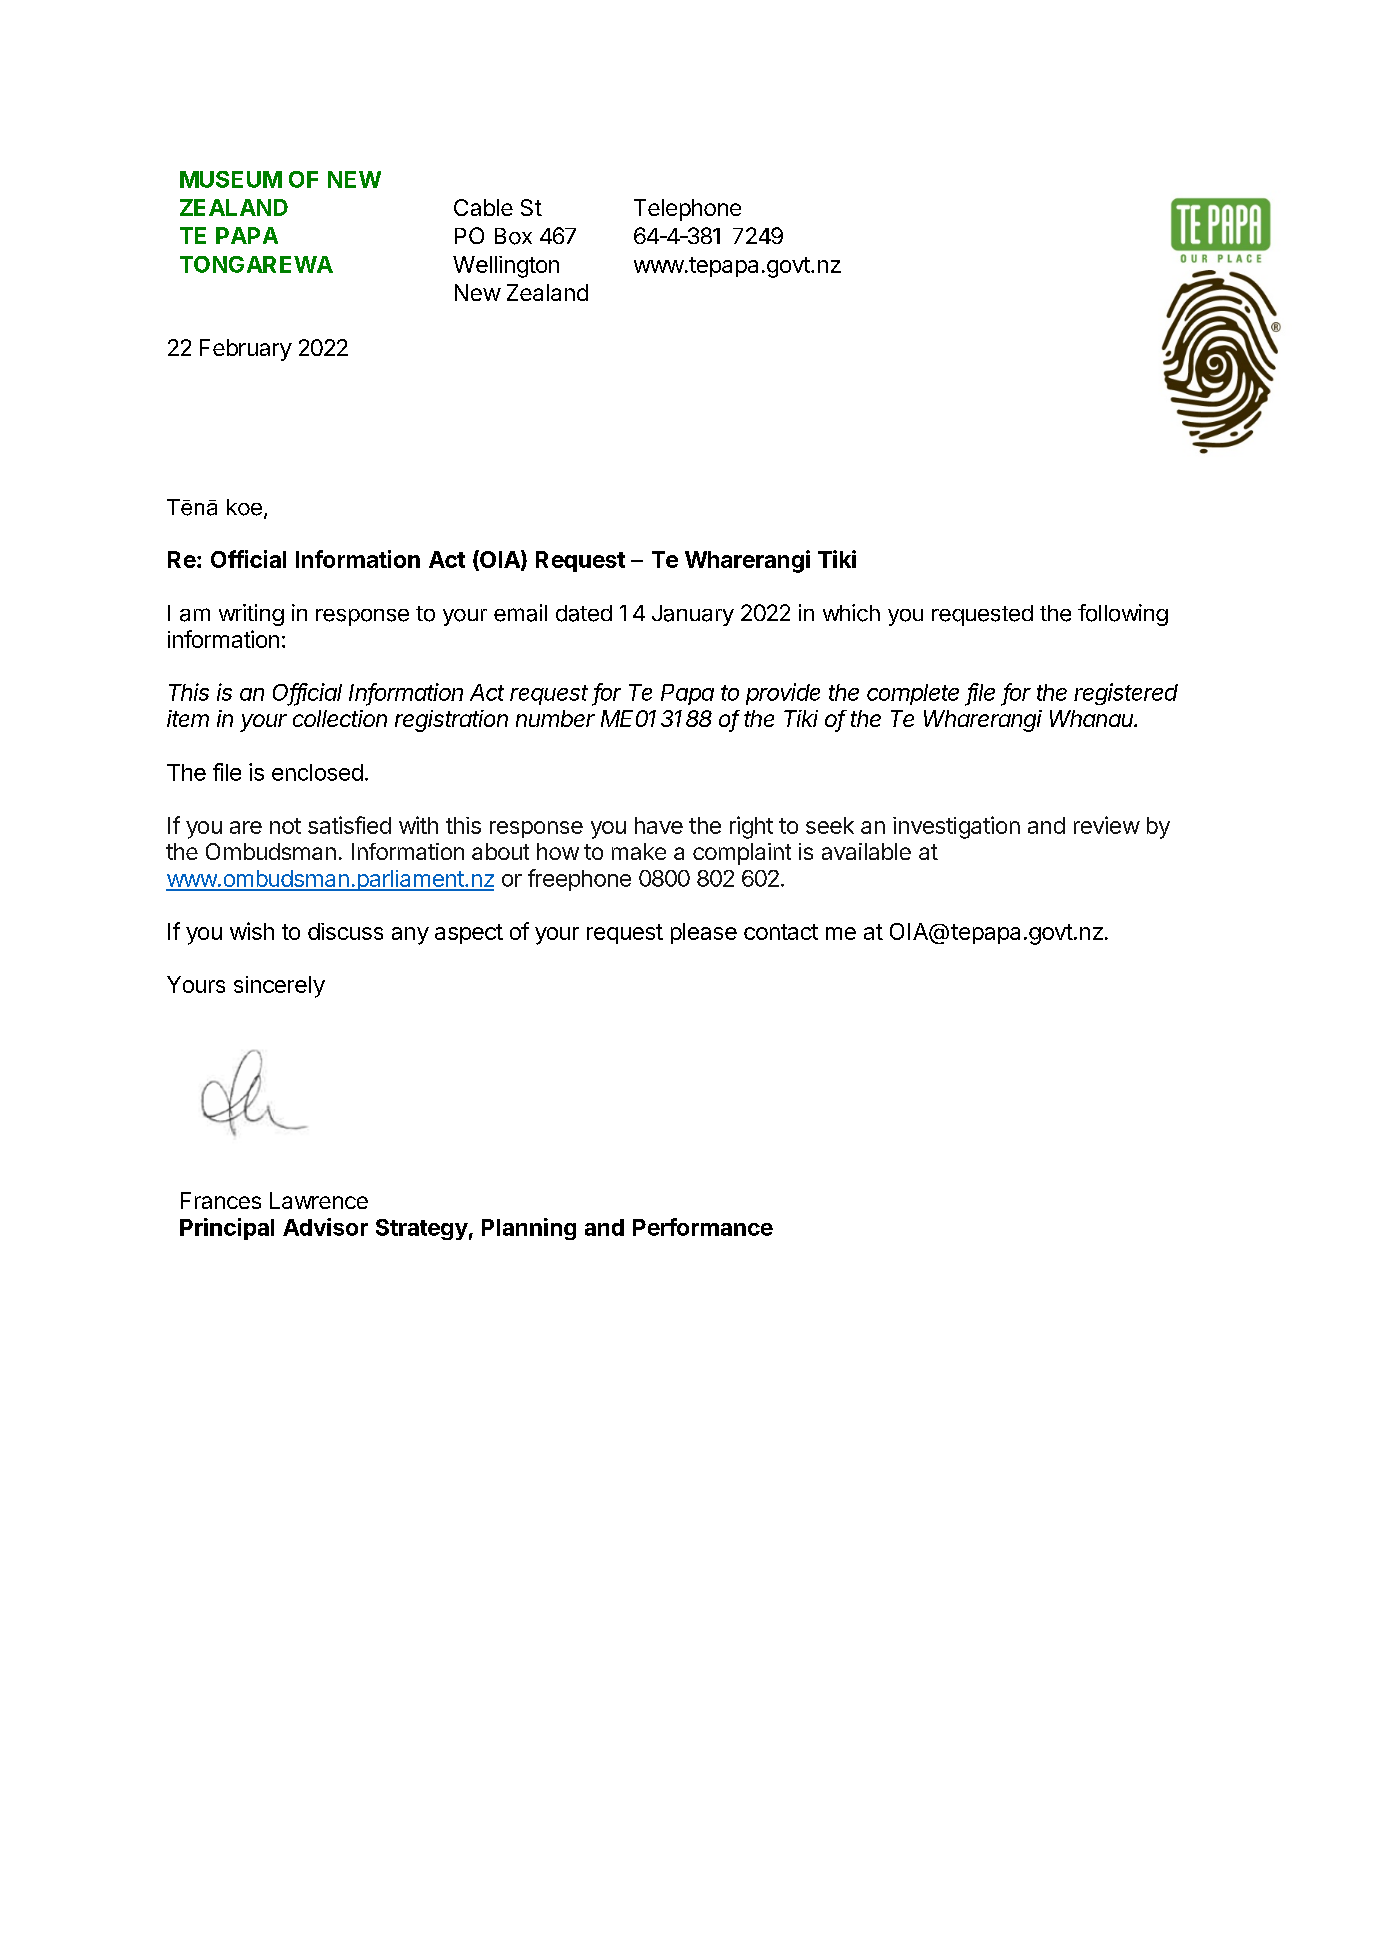 The height and width of the image is (1943, 1374). I want to click on number, so click(555, 718).
